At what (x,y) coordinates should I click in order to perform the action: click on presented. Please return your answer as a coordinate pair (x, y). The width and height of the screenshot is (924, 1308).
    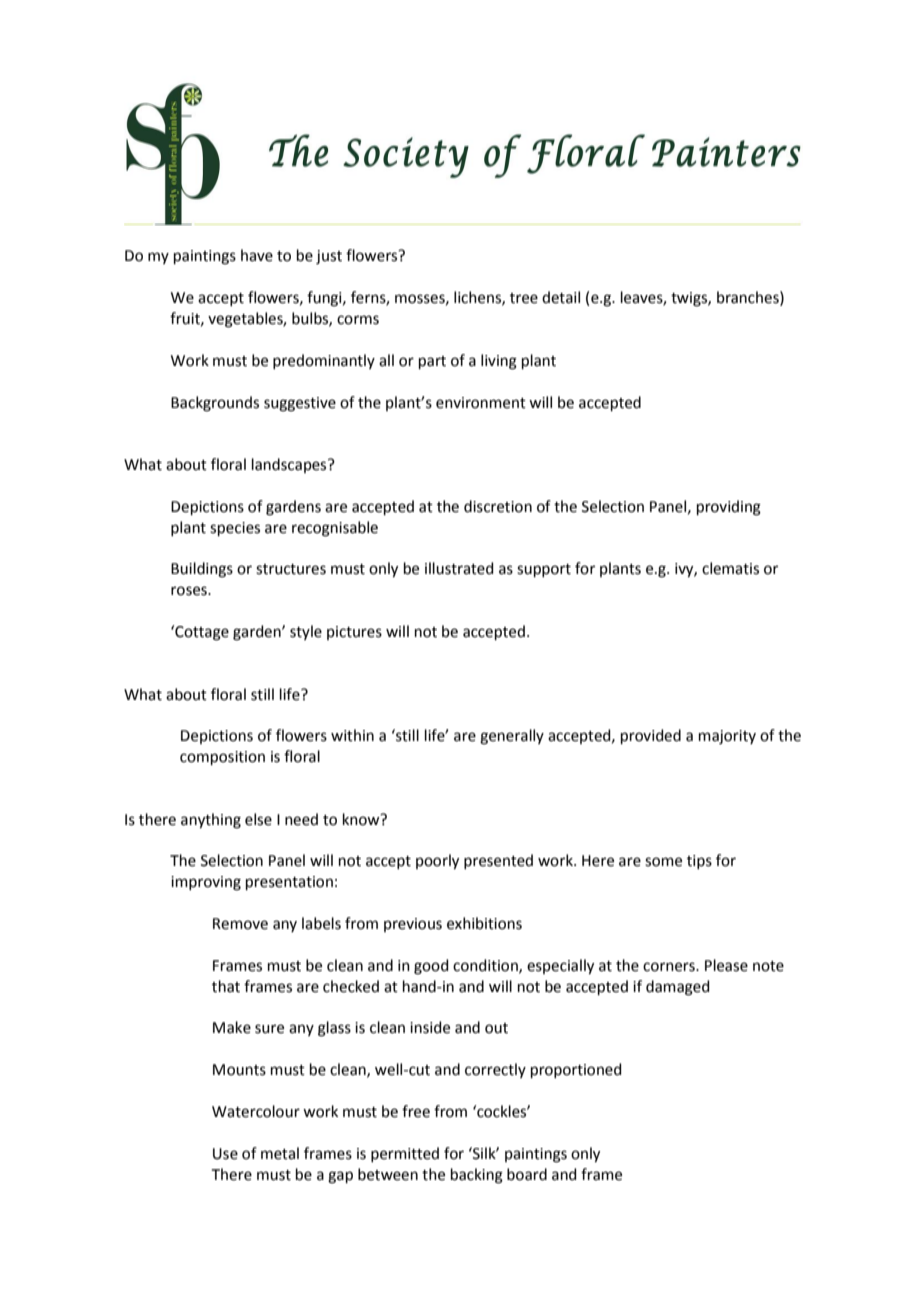
    Looking at the image, I should click on (498, 861).
